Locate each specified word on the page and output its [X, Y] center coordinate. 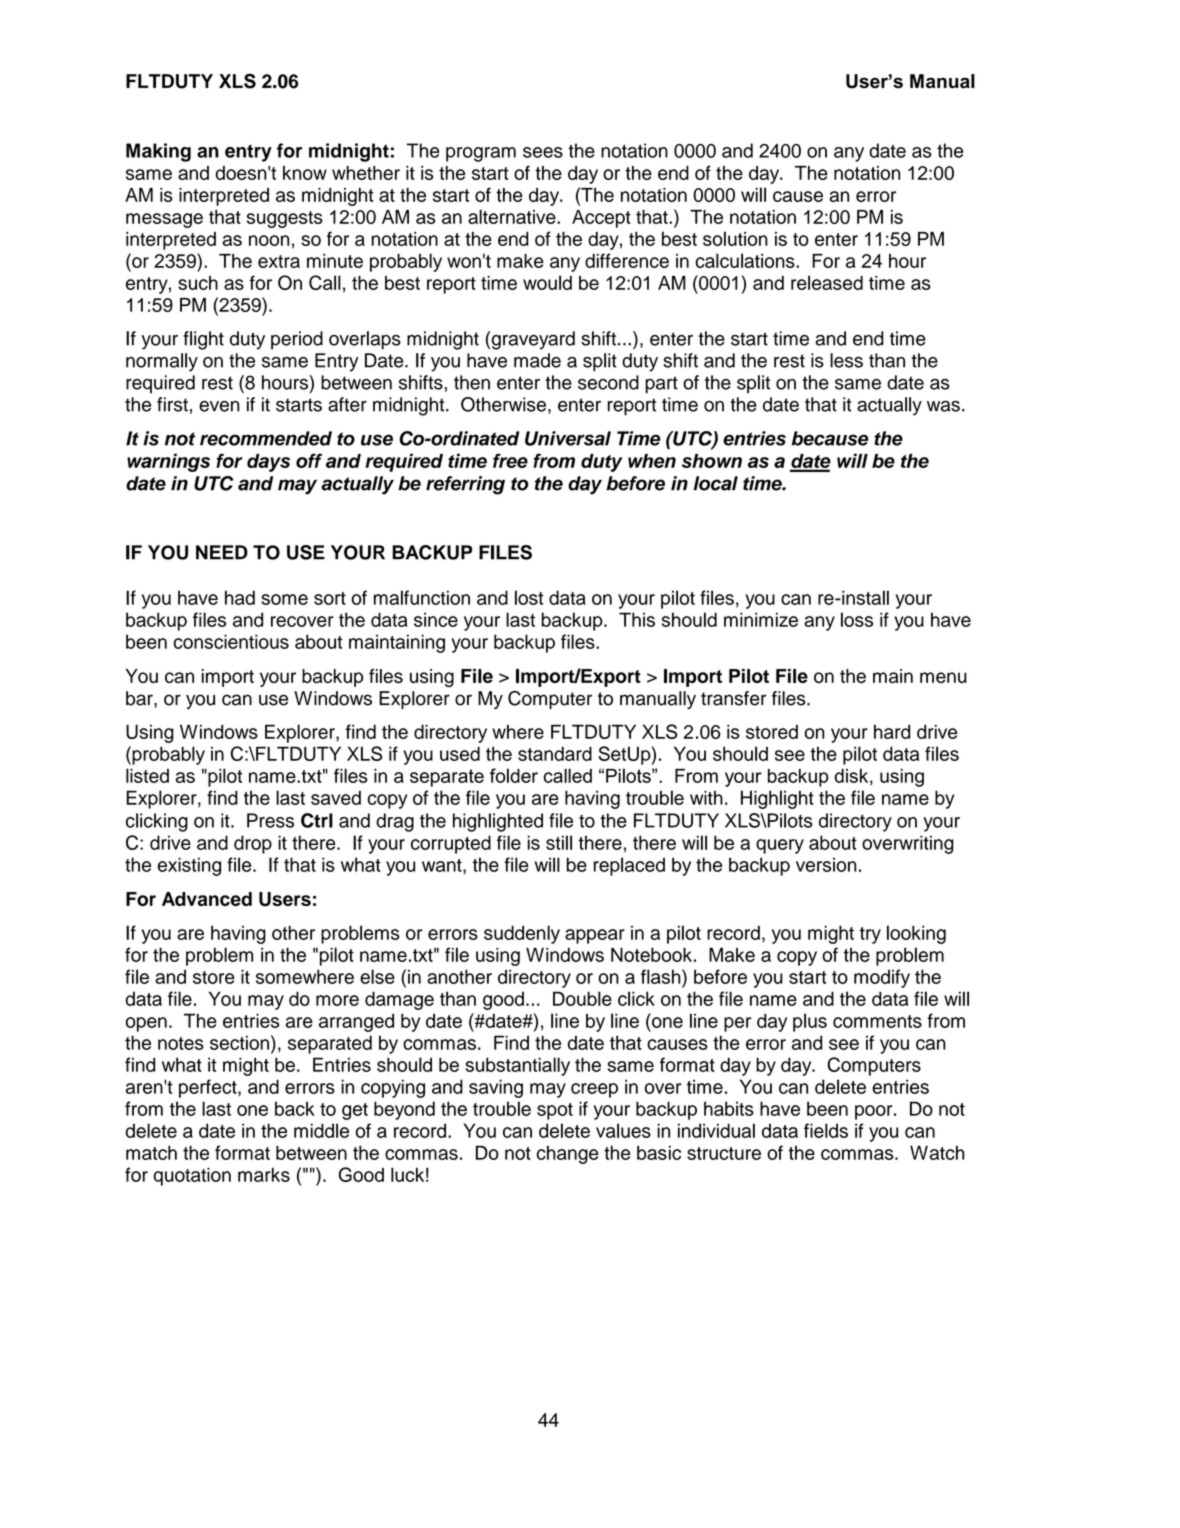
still [559, 842]
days [268, 463]
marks [264, 1174]
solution [735, 238]
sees [543, 152]
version [826, 864]
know [305, 173]
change [568, 1154]
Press [270, 820]
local [715, 483]
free [510, 460]
